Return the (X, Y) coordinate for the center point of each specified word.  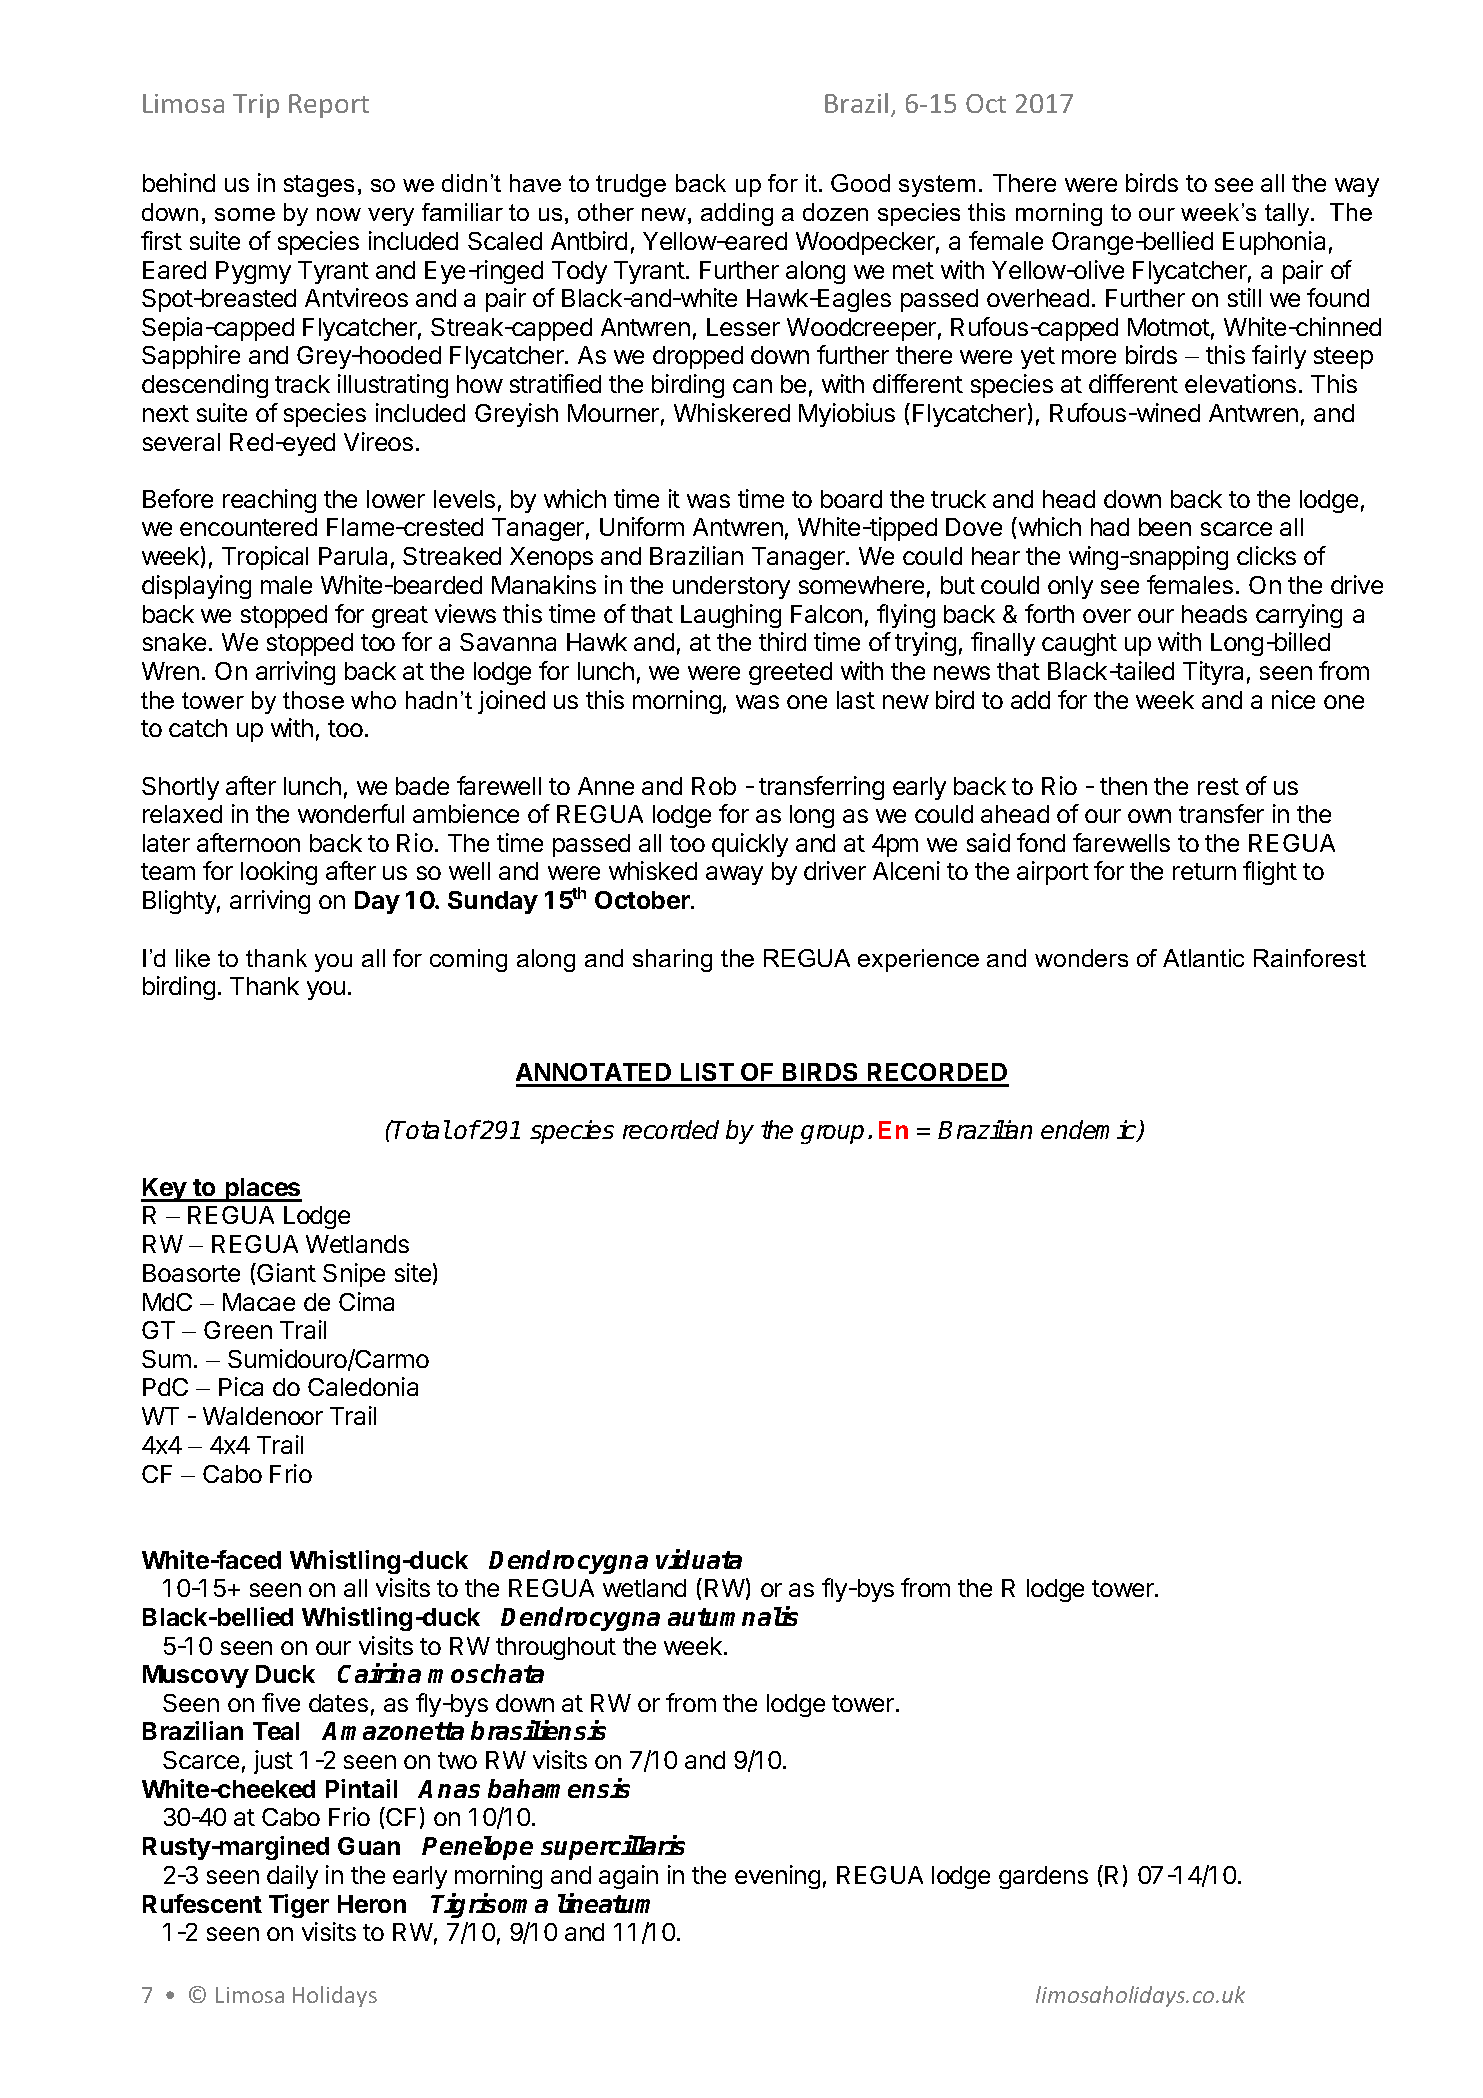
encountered (248, 527)
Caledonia (363, 1386)
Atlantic (1203, 958)
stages (319, 186)
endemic (1090, 1131)
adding (737, 214)
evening (777, 1877)
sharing (672, 960)
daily (292, 1877)
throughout (556, 1648)
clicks (1266, 555)
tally (1288, 214)
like (193, 958)
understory (731, 587)
